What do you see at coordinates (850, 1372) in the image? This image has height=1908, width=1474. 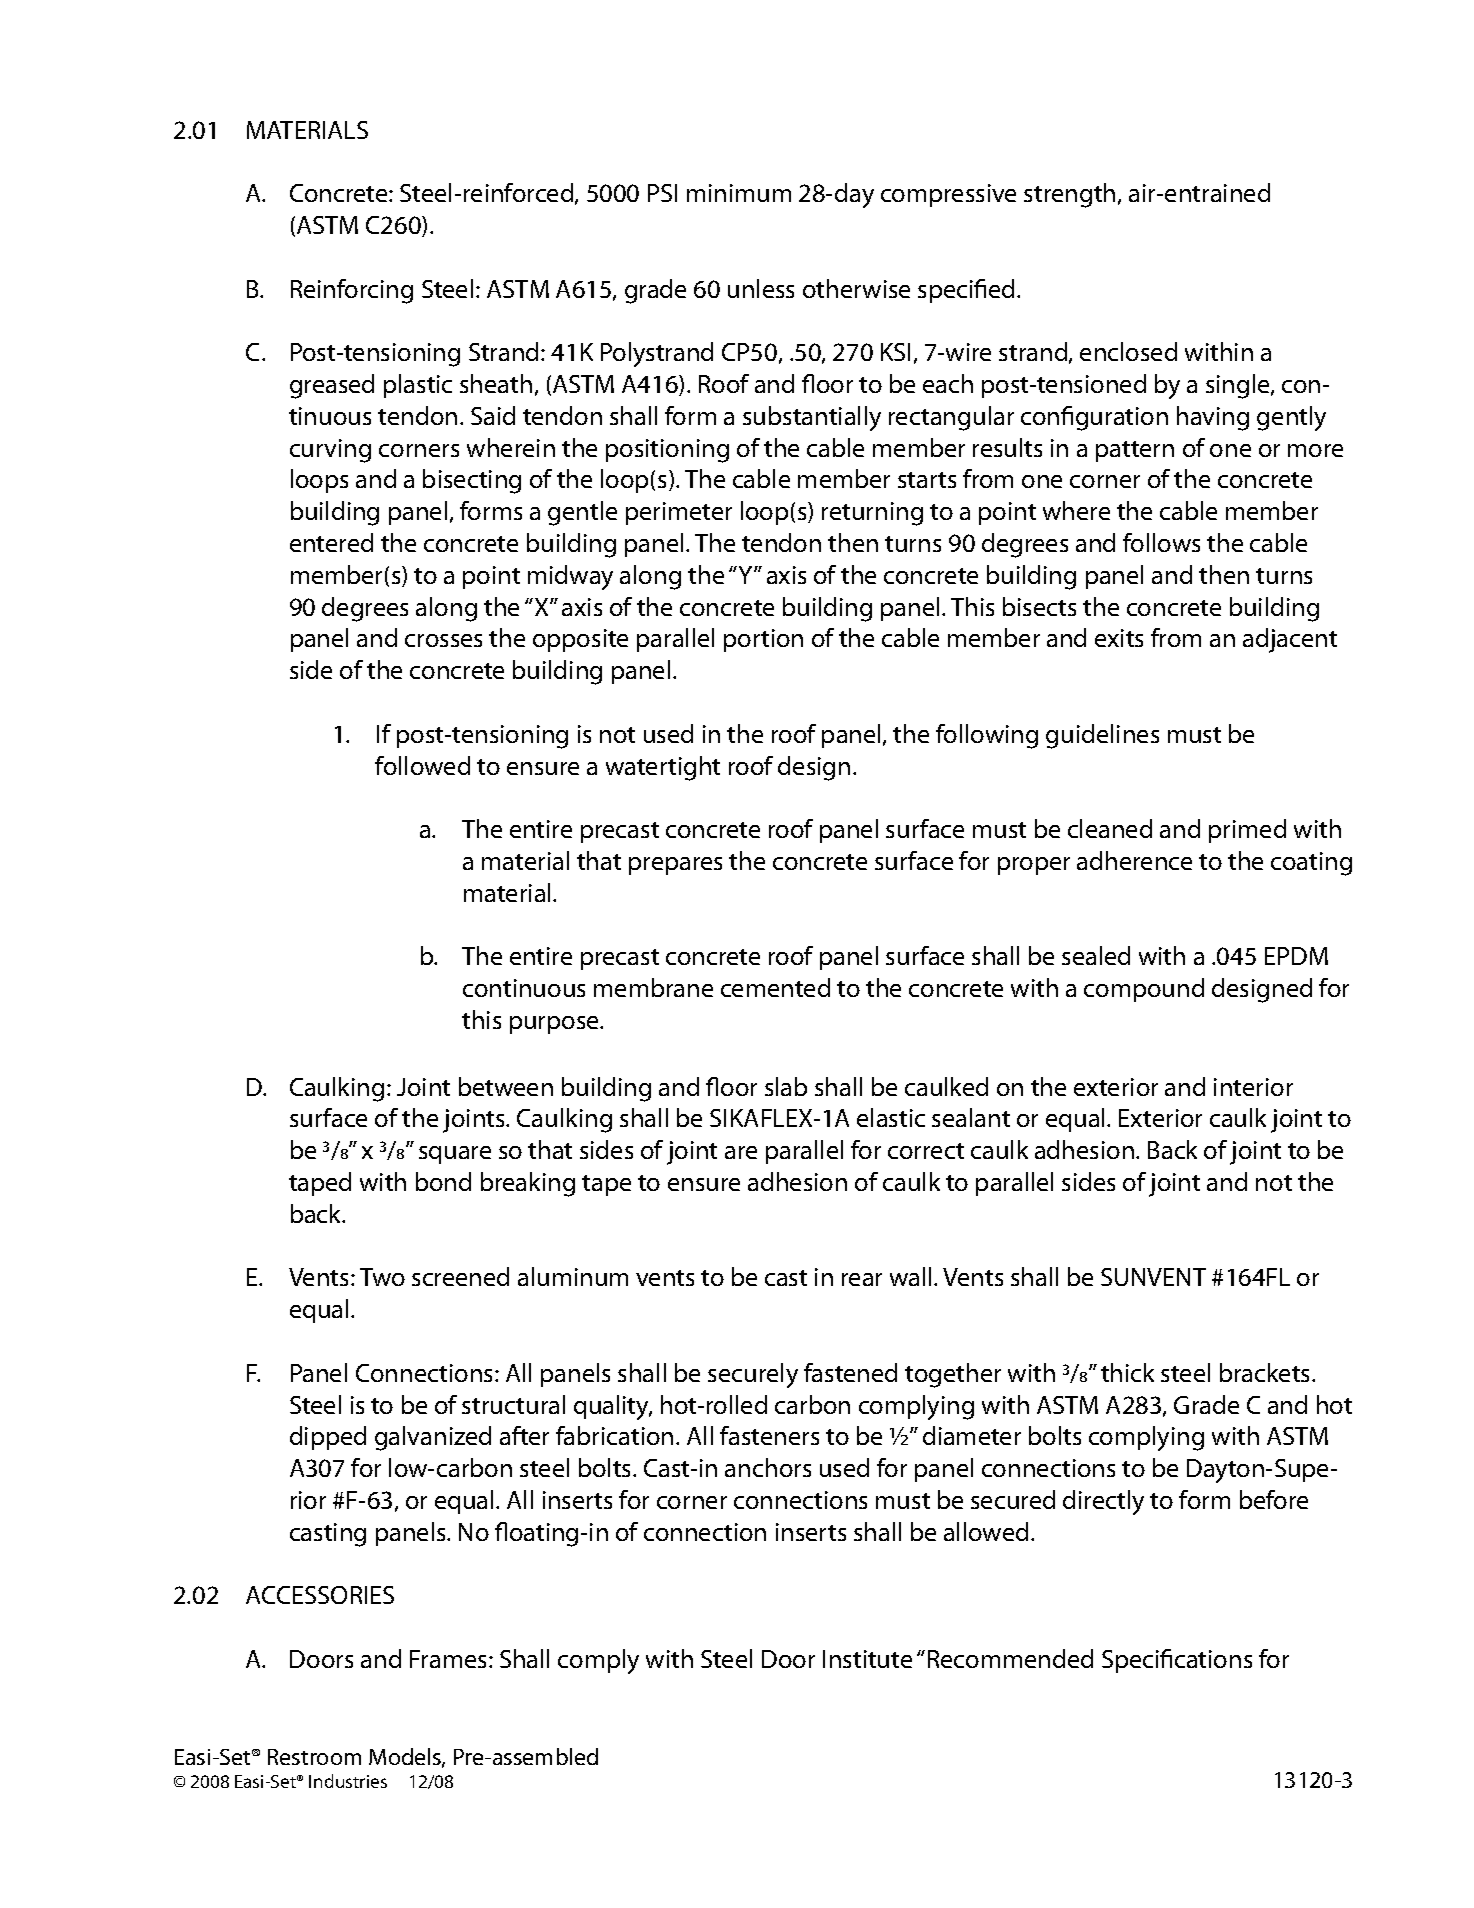 I see `fastened` at bounding box center [850, 1372].
